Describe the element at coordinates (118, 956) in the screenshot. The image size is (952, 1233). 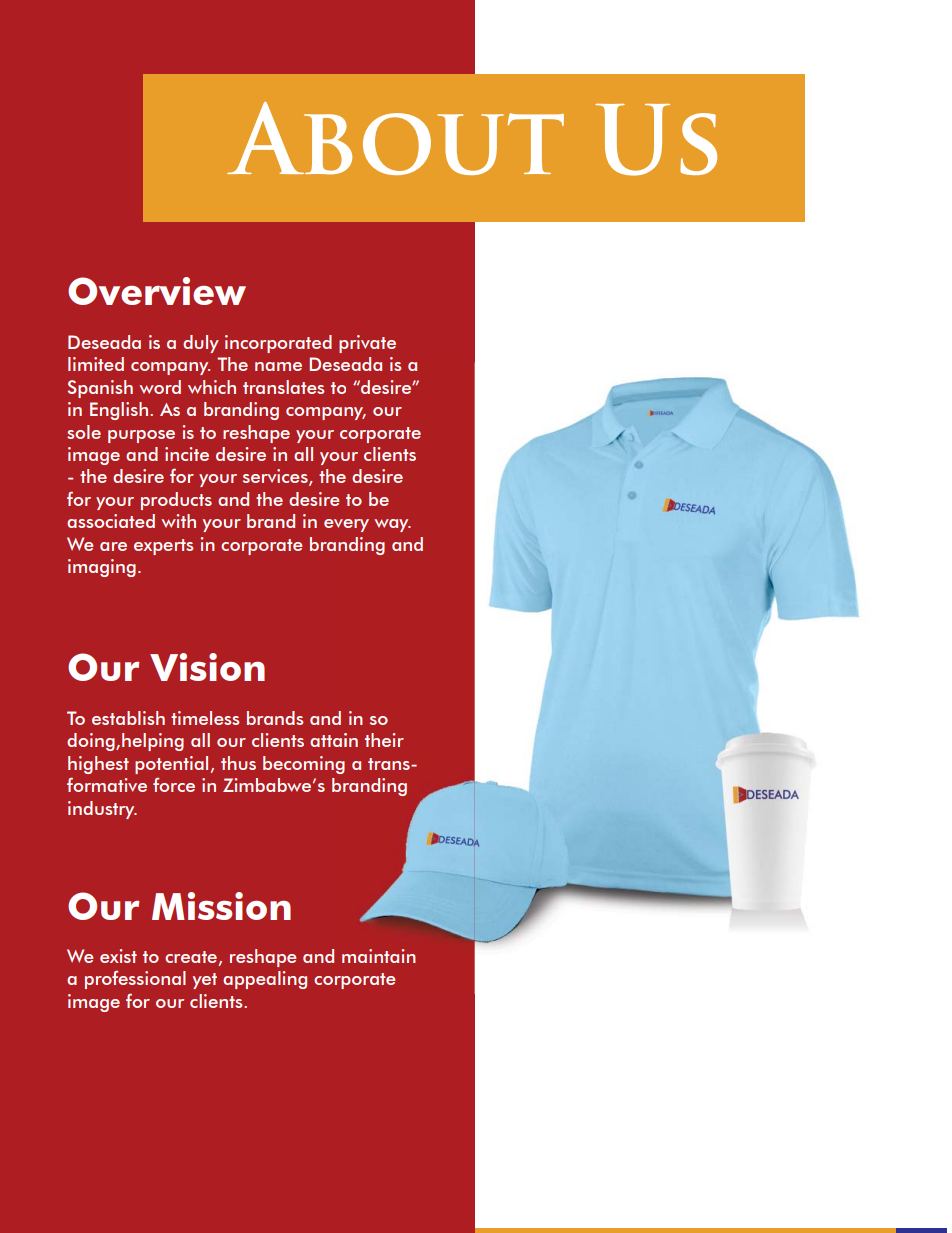
I see `exist` at that location.
